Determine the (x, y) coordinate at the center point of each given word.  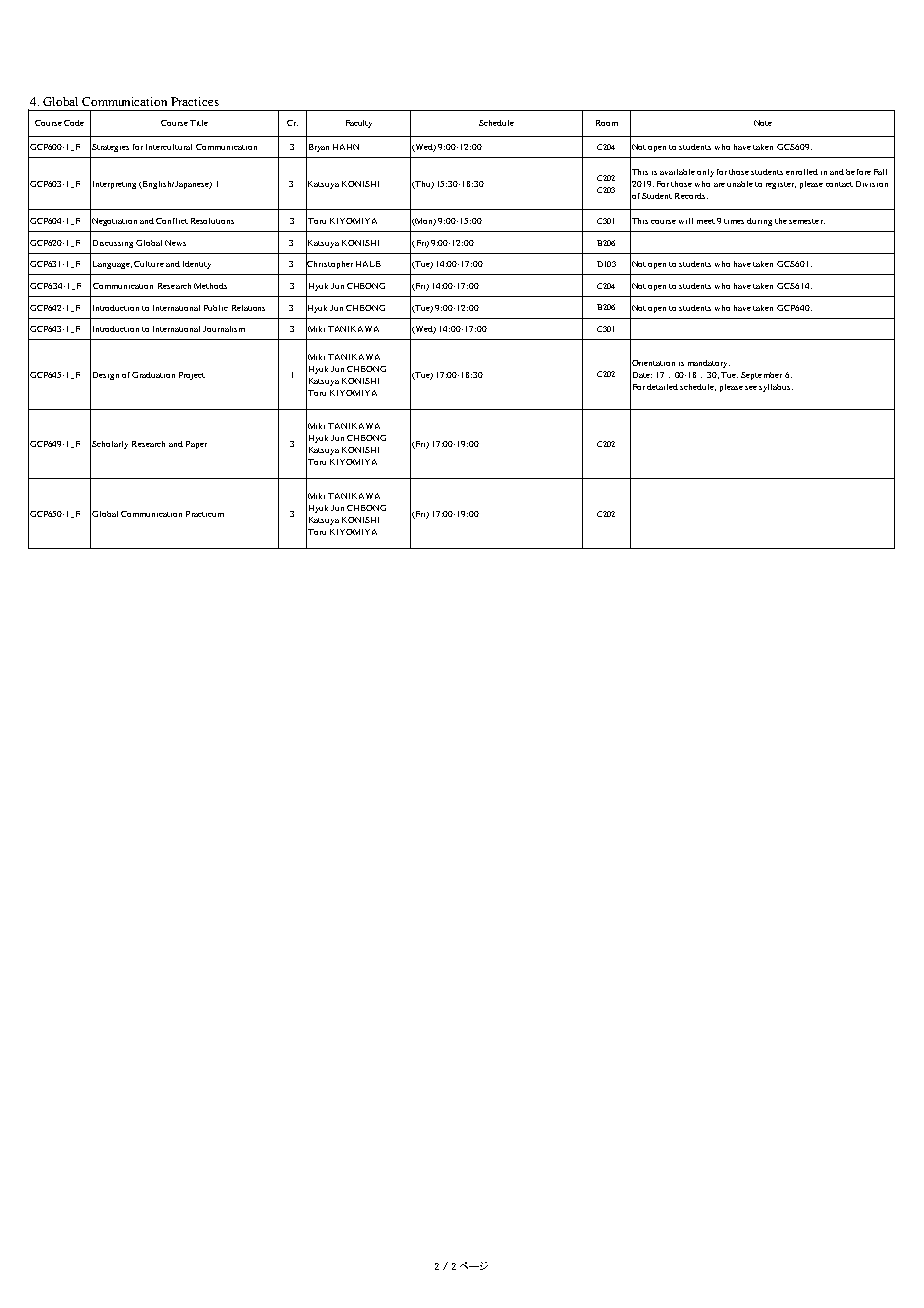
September (761, 376)
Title (199, 123)
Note (763, 123)
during (759, 222)
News (175, 243)
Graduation (153, 375)
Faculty (359, 124)
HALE (368, 264)
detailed (662, 387)
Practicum (205, 514)
